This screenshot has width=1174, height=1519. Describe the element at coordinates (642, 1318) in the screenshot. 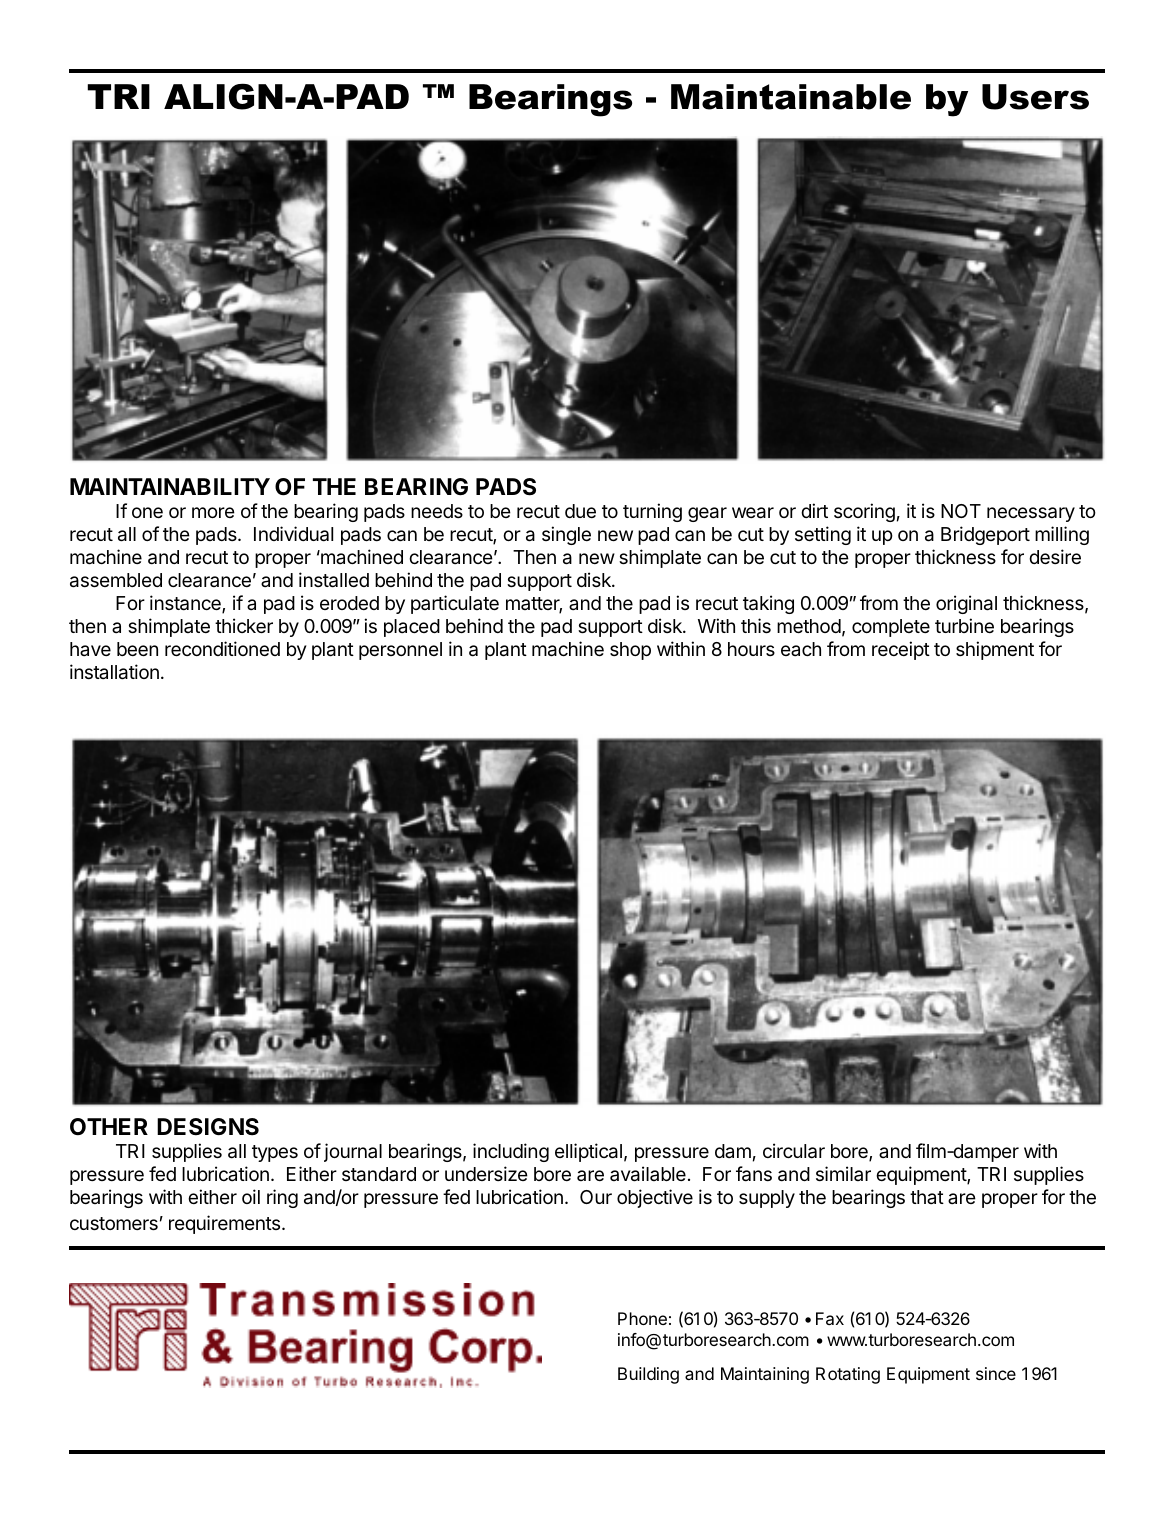

I see `Phone` at that location.
